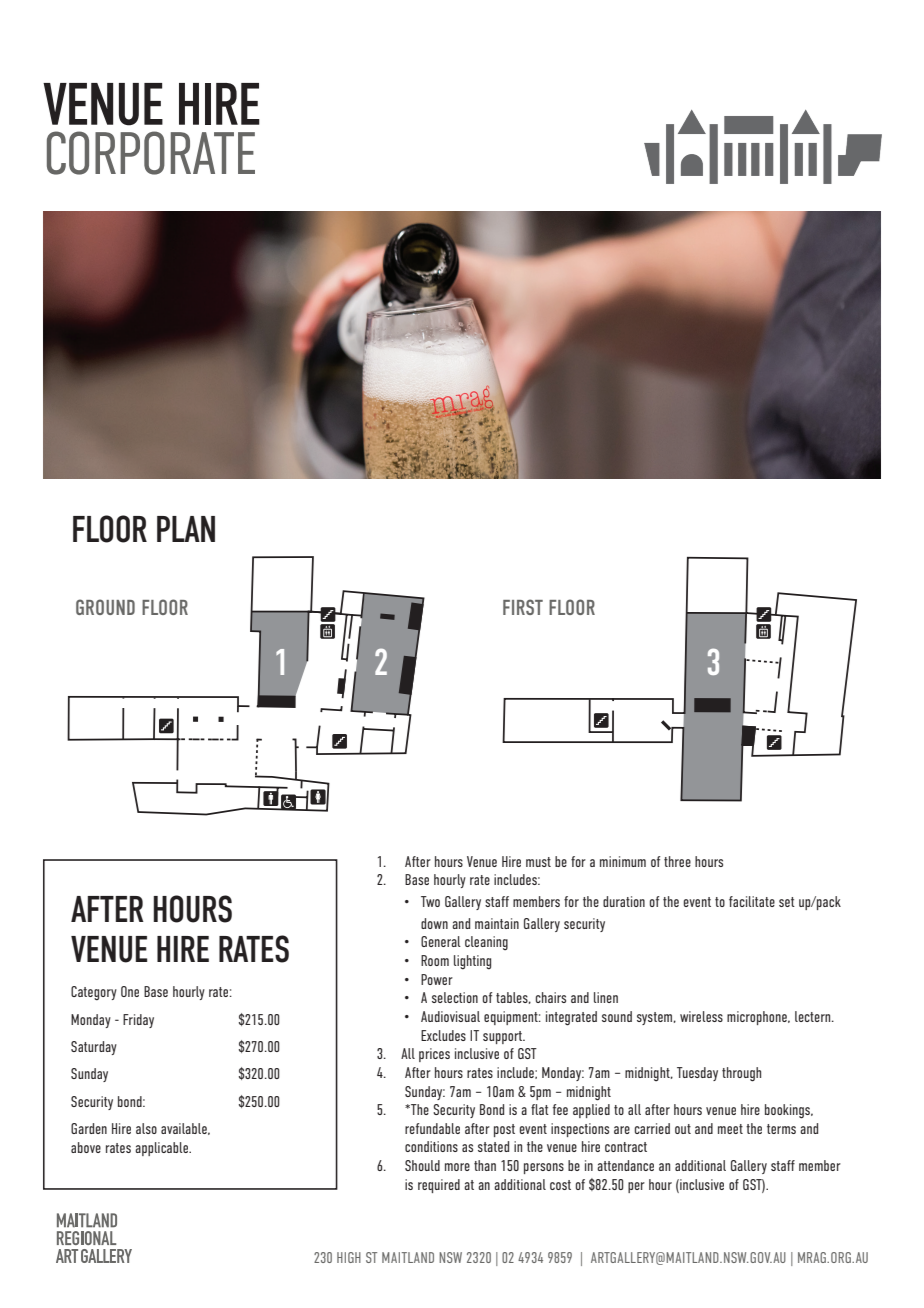 The image size is (924, 1308). What do you see at coordinates (430, 901) in the screenshot?
I see `Two` at bounding box center [430, 901].
